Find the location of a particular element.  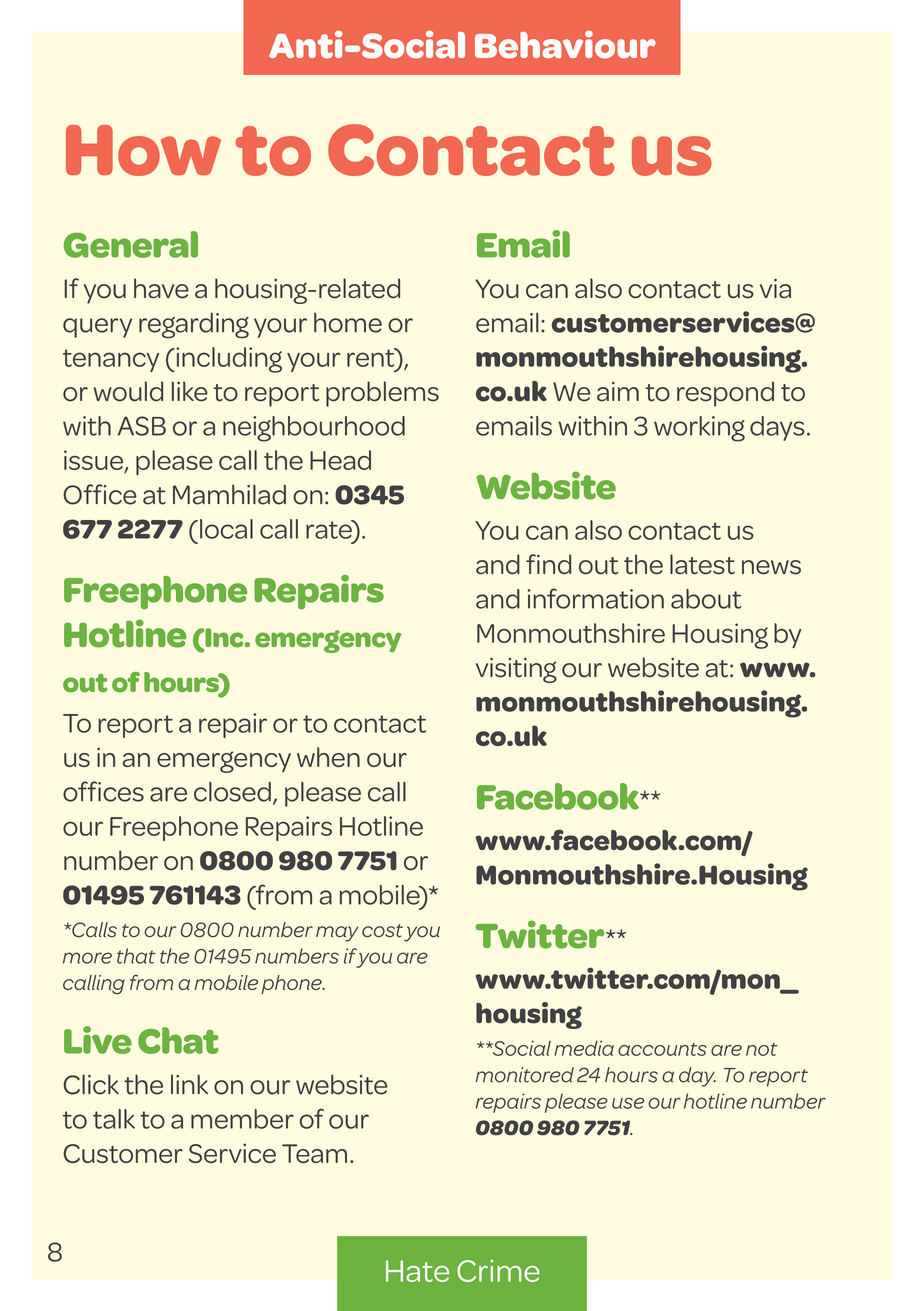

respond is located at coordinates (725, 394).
